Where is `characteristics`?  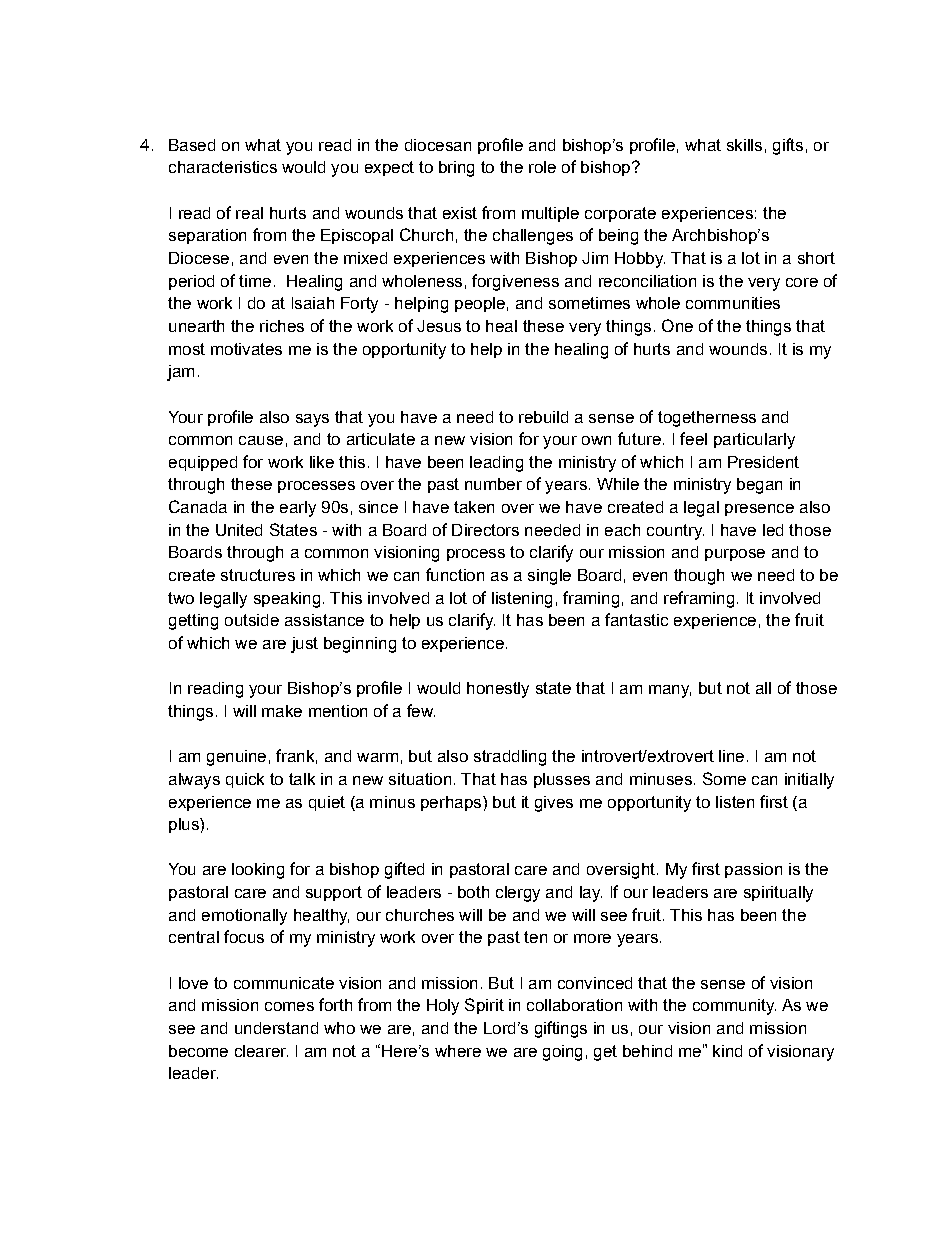 characteristics is located at coordinates (223, 167).
